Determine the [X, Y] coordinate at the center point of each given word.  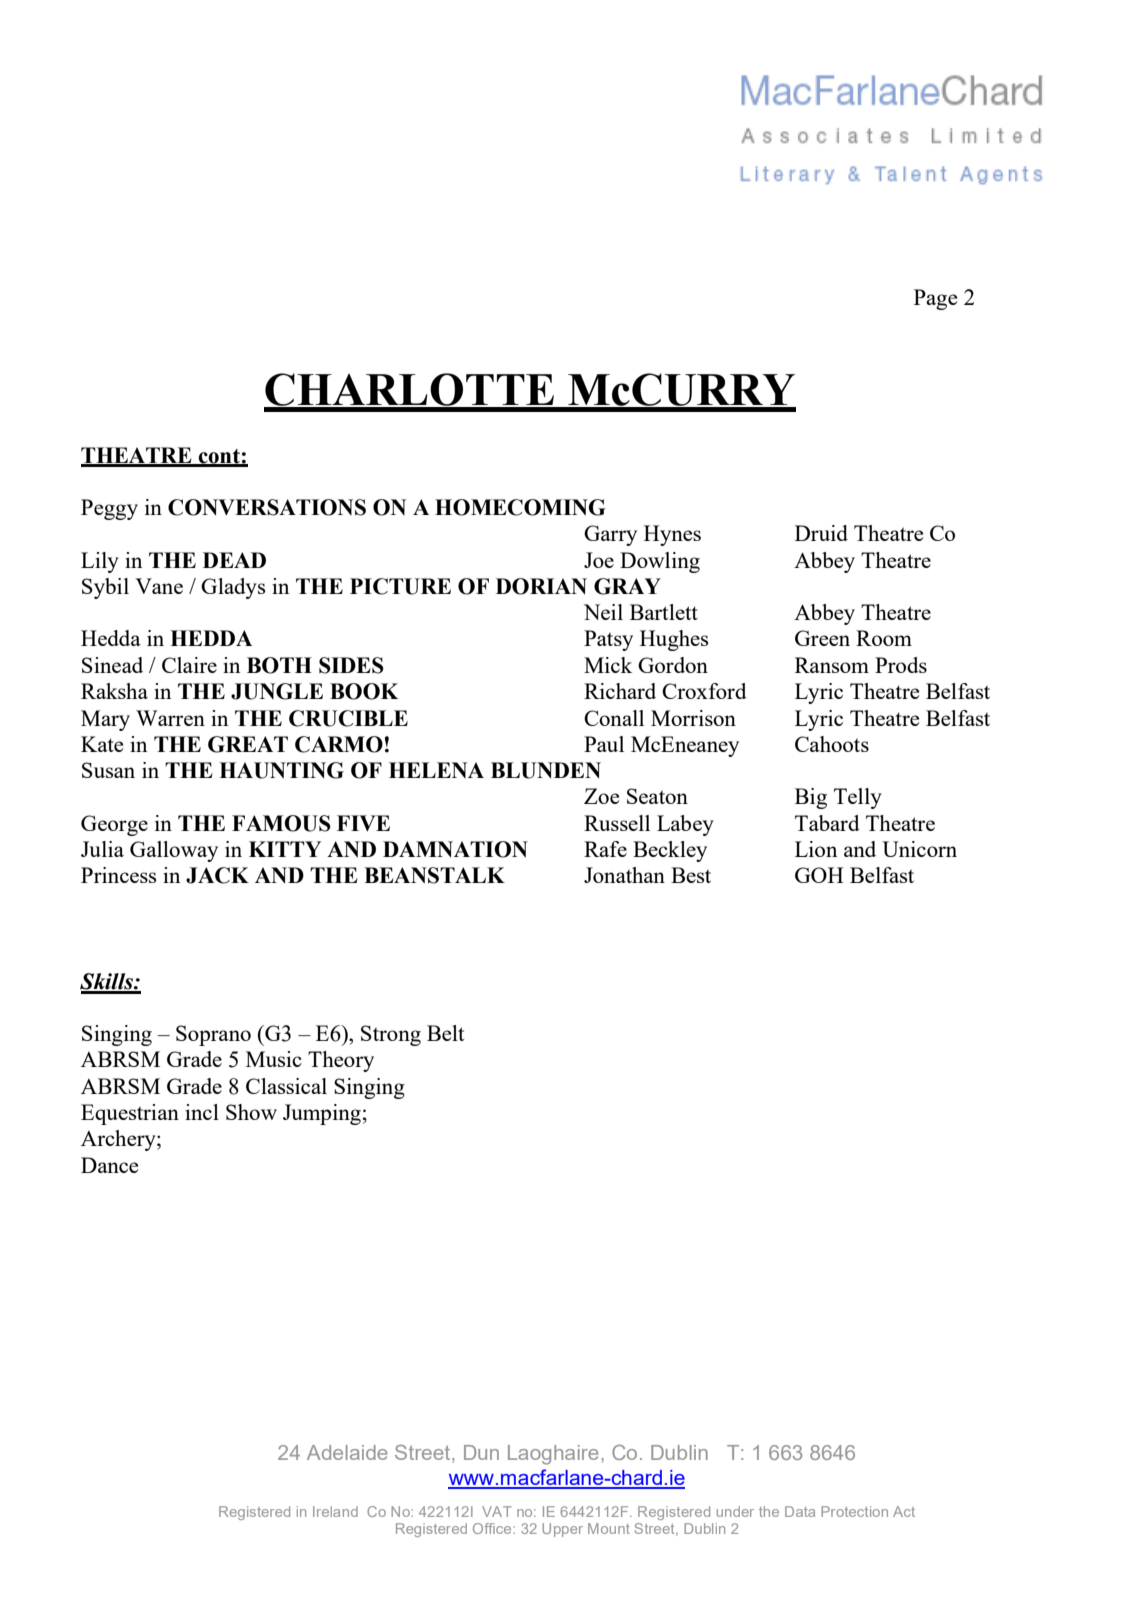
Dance [109, 1165]
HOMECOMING [520, 507]
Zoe [601, 796]
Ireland [335, 1511]
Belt [445, 1033]
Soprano [213, 1035]
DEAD [234, 560]
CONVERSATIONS [267, 507]
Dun [481, 1452]
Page [935, 299]
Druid [821, 533]
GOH [819, 875]
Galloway [174, 851]
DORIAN [541, 586]
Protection [854, 1511]
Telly [858, 798]
